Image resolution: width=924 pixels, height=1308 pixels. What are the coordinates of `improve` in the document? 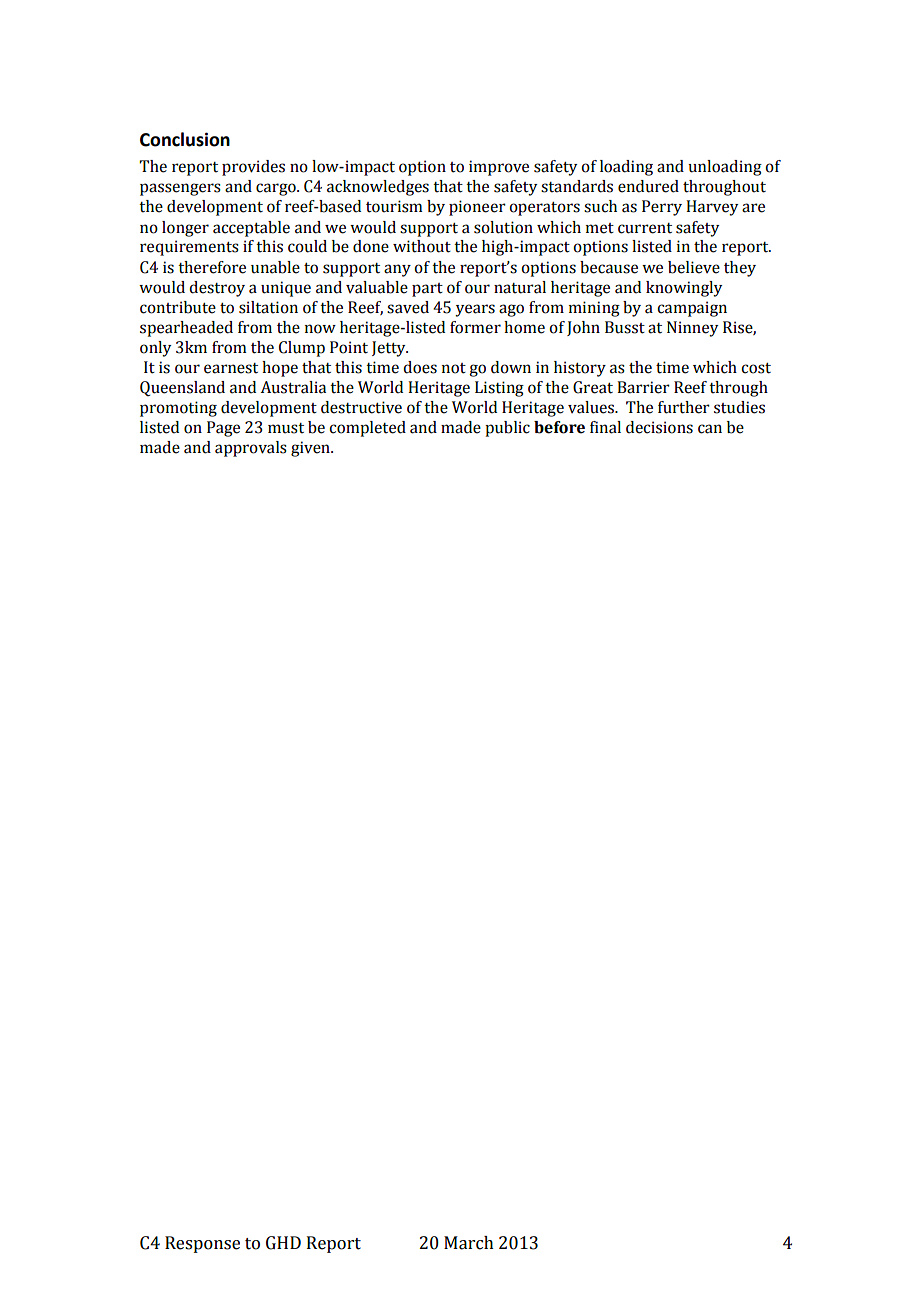 It's located at (499, 168).
